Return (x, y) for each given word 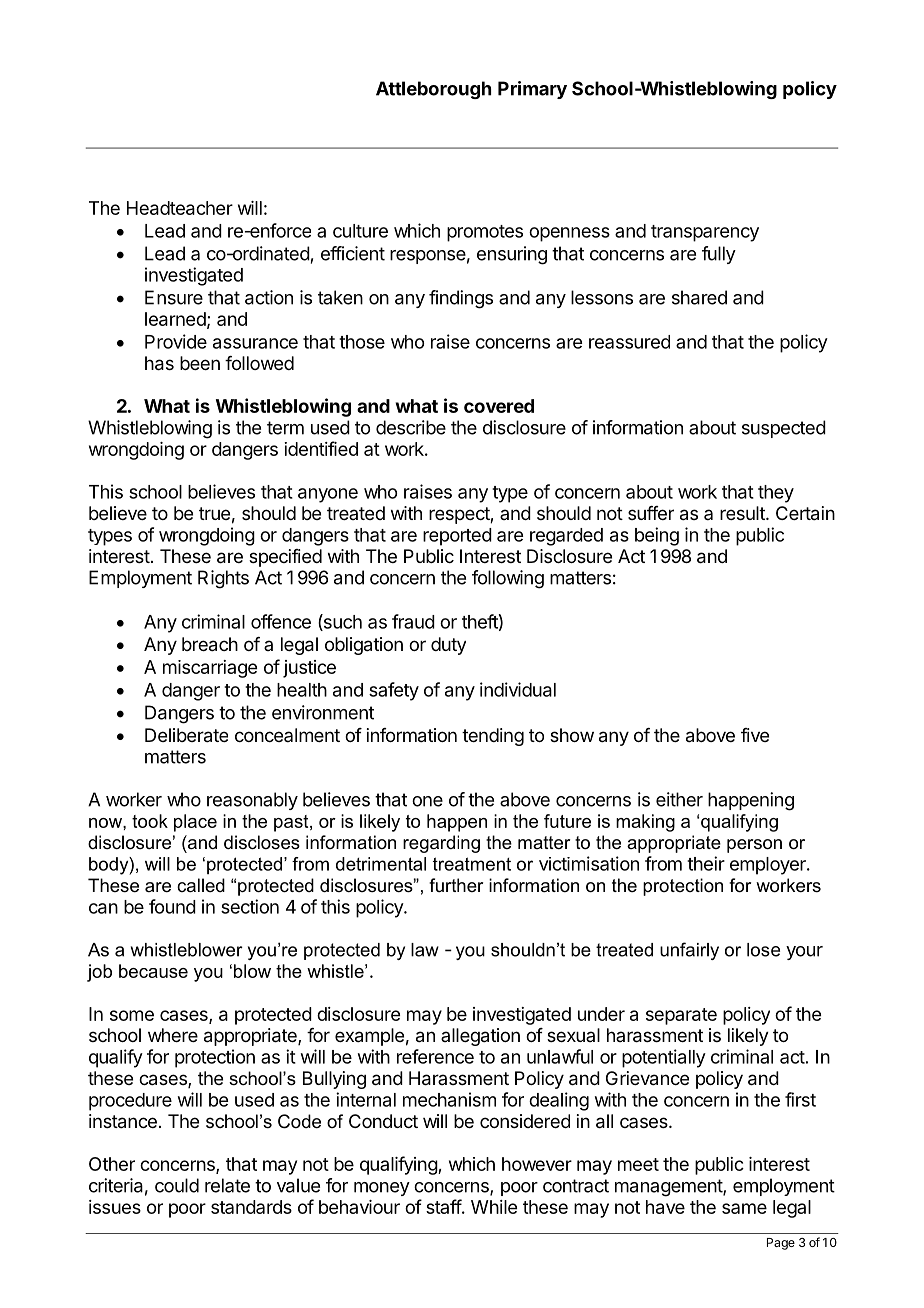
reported (457, 537)
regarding (441, 844)
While (494, 1207)
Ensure (174, 297)
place (195, 823)
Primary (532, 90)
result (743, 513)
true (214, 513)
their (706, 863)
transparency (705, 233)
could (177, 1185)
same (744, 1208)
